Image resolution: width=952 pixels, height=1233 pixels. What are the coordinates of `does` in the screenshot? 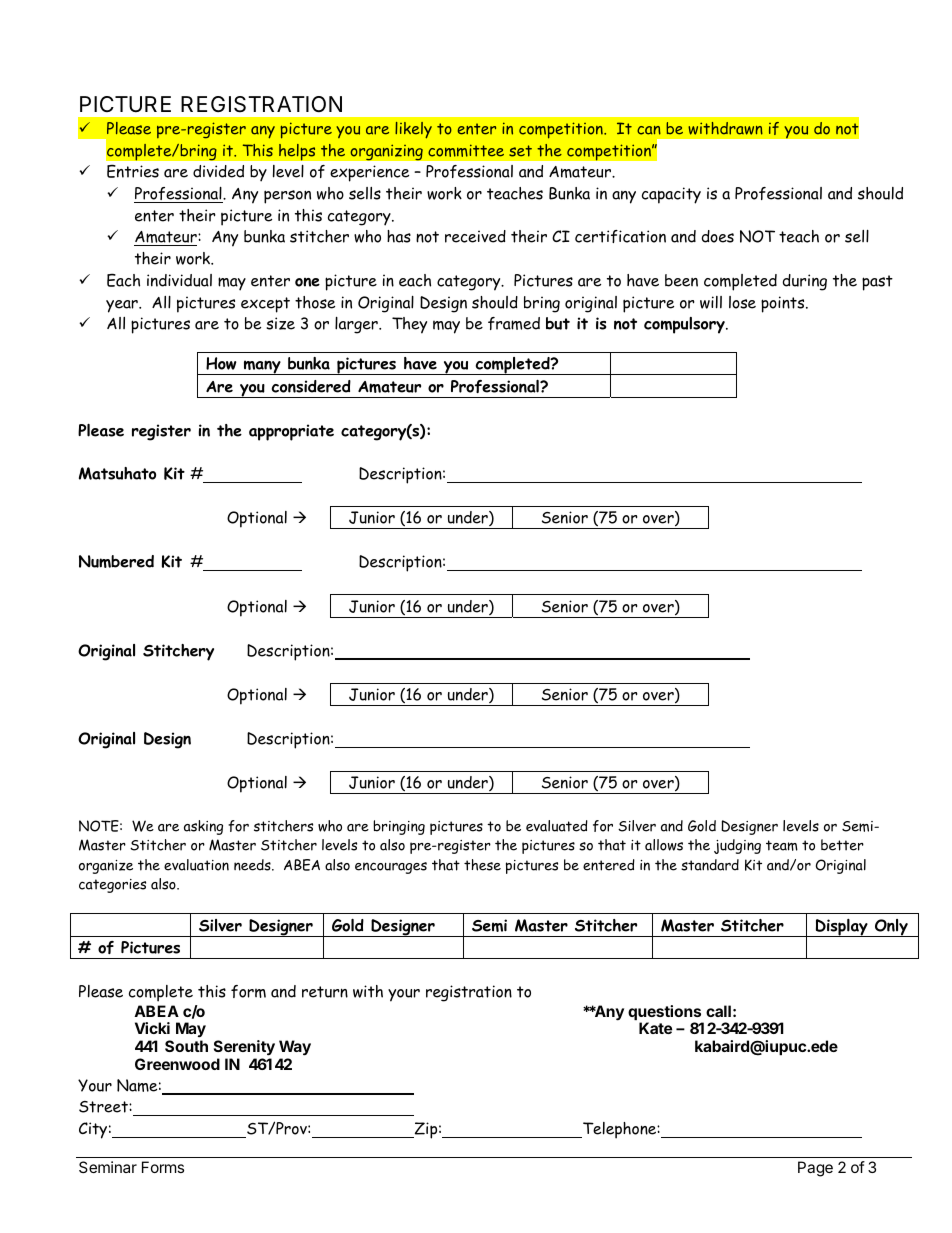 It's located at (718, 236).
